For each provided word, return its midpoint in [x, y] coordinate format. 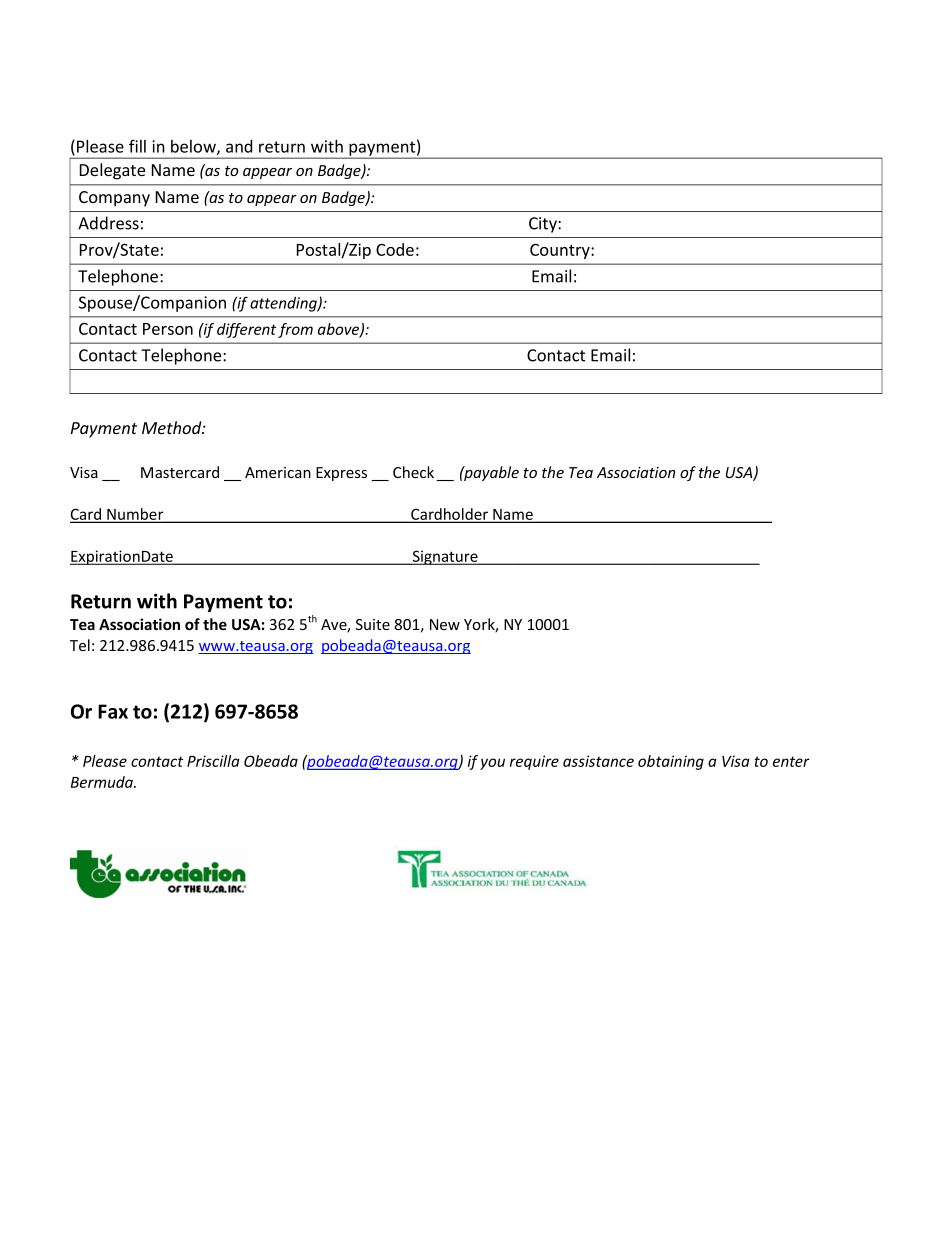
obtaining [671, 762]
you [492, 764]
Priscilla [213, 761]
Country [561, 251]
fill [137, 146]
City [544, 225]
